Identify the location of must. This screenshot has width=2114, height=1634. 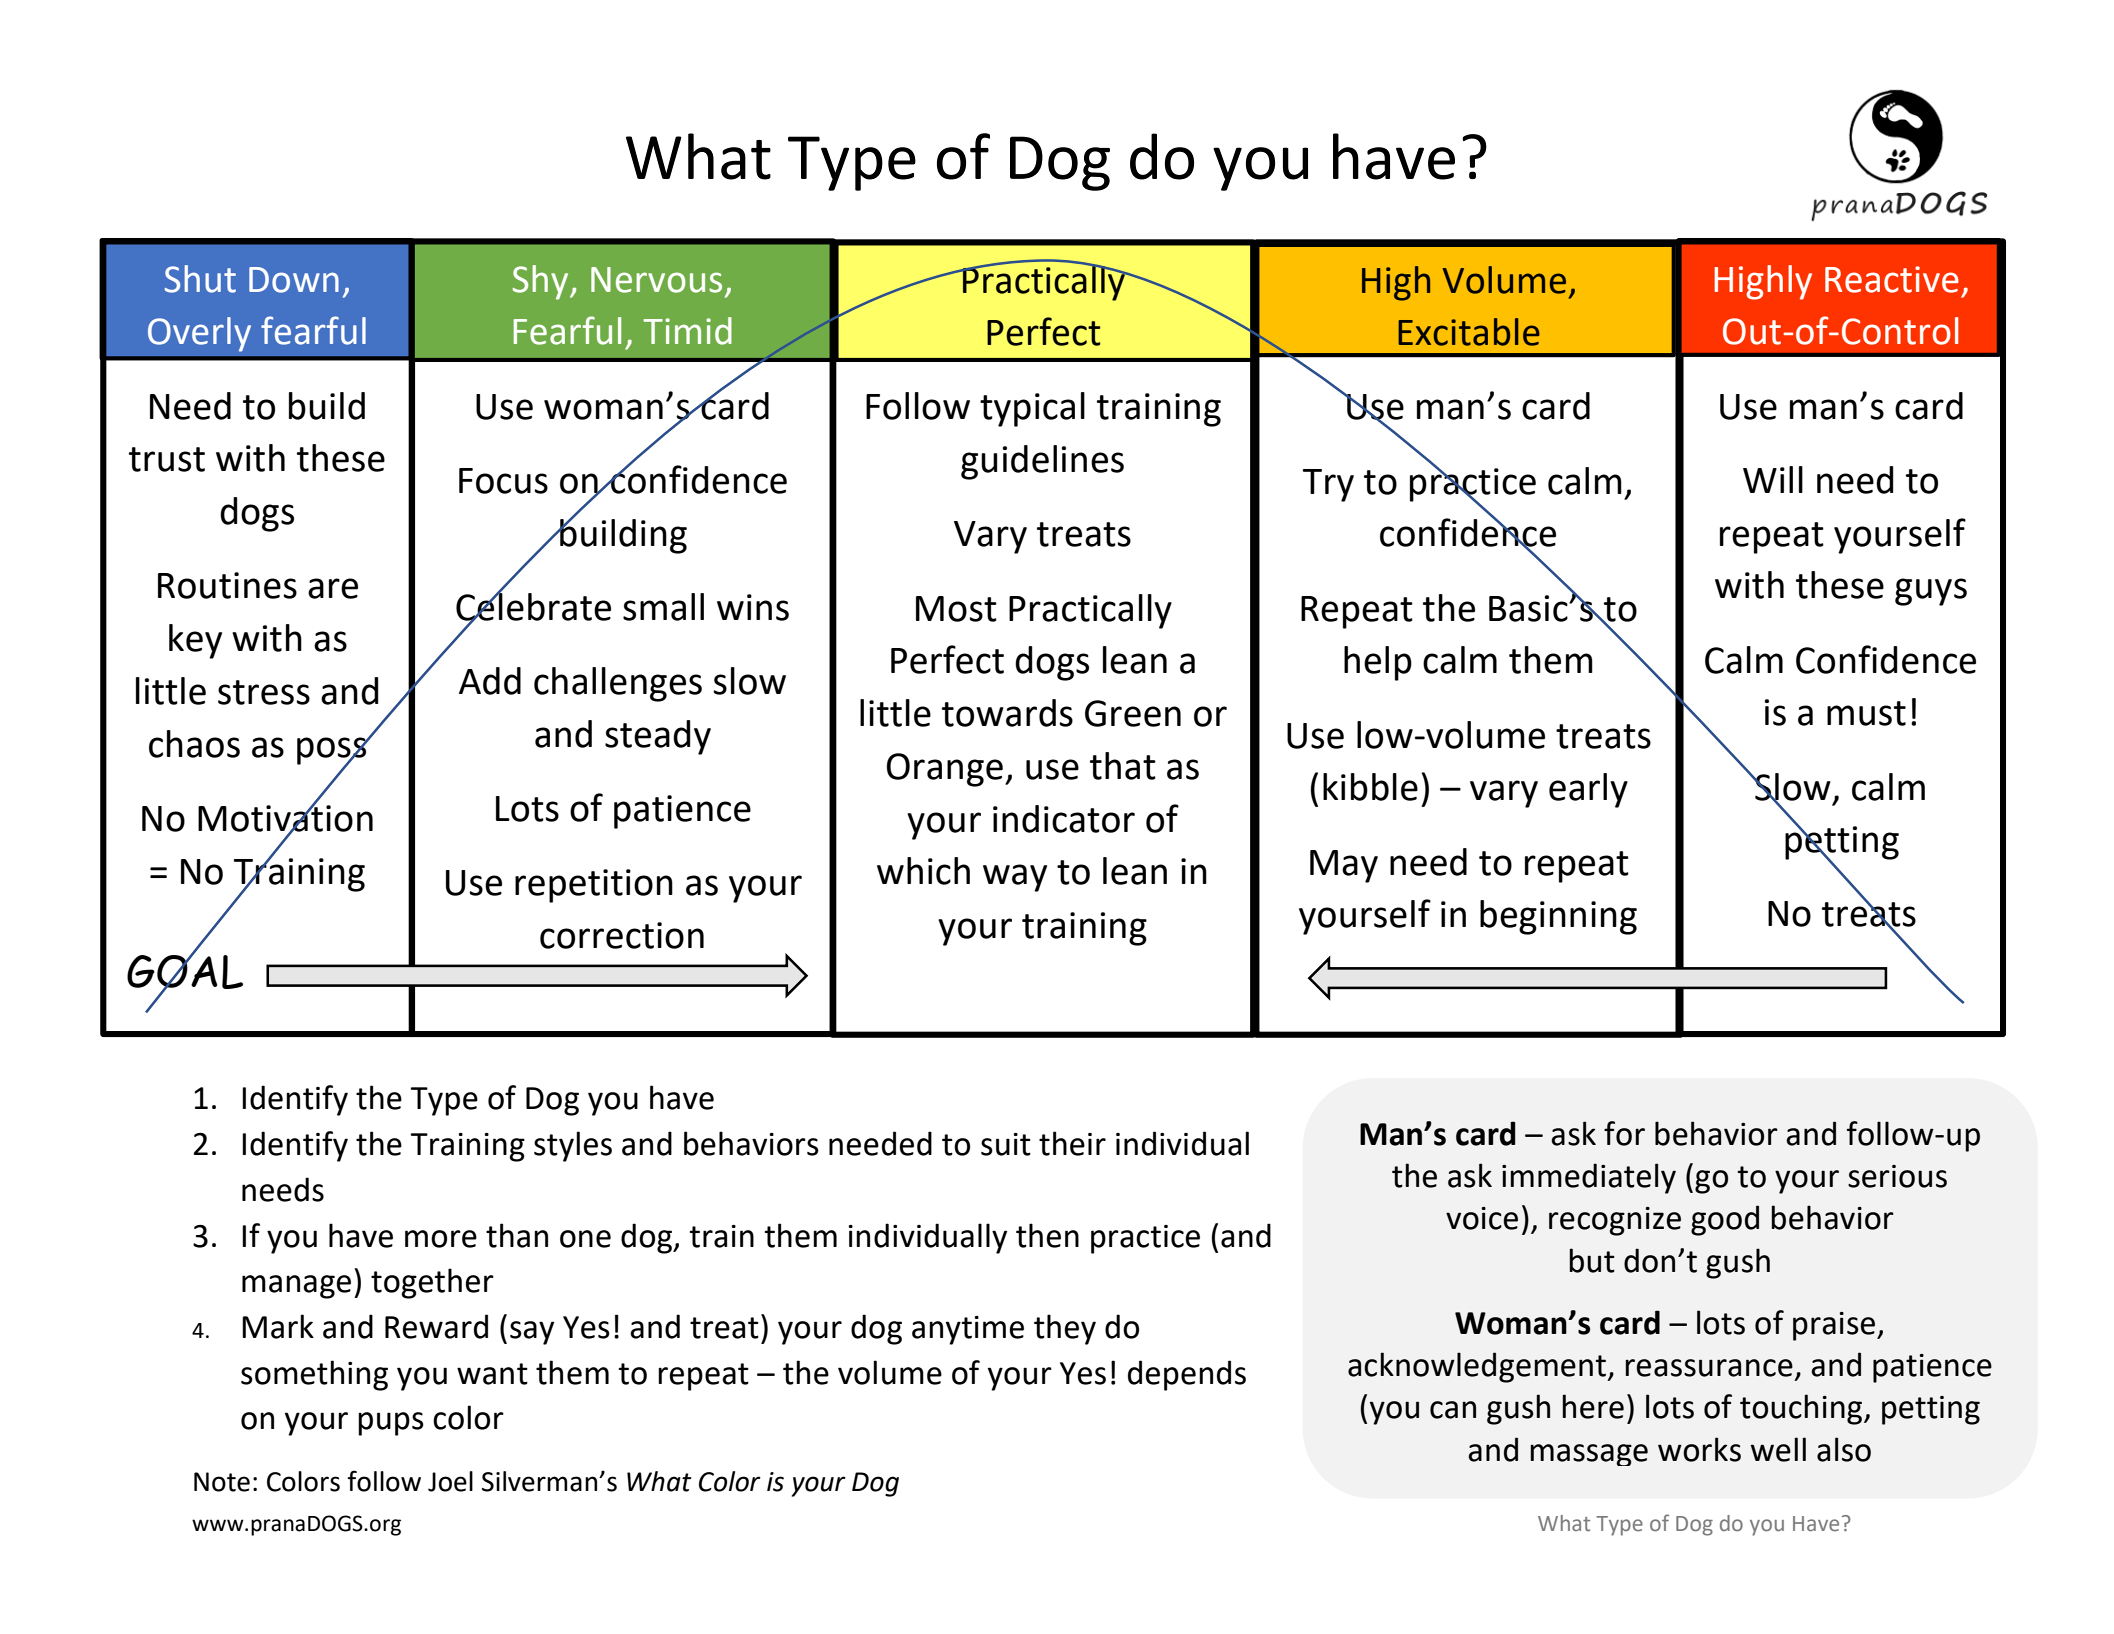
(1866, 713).
